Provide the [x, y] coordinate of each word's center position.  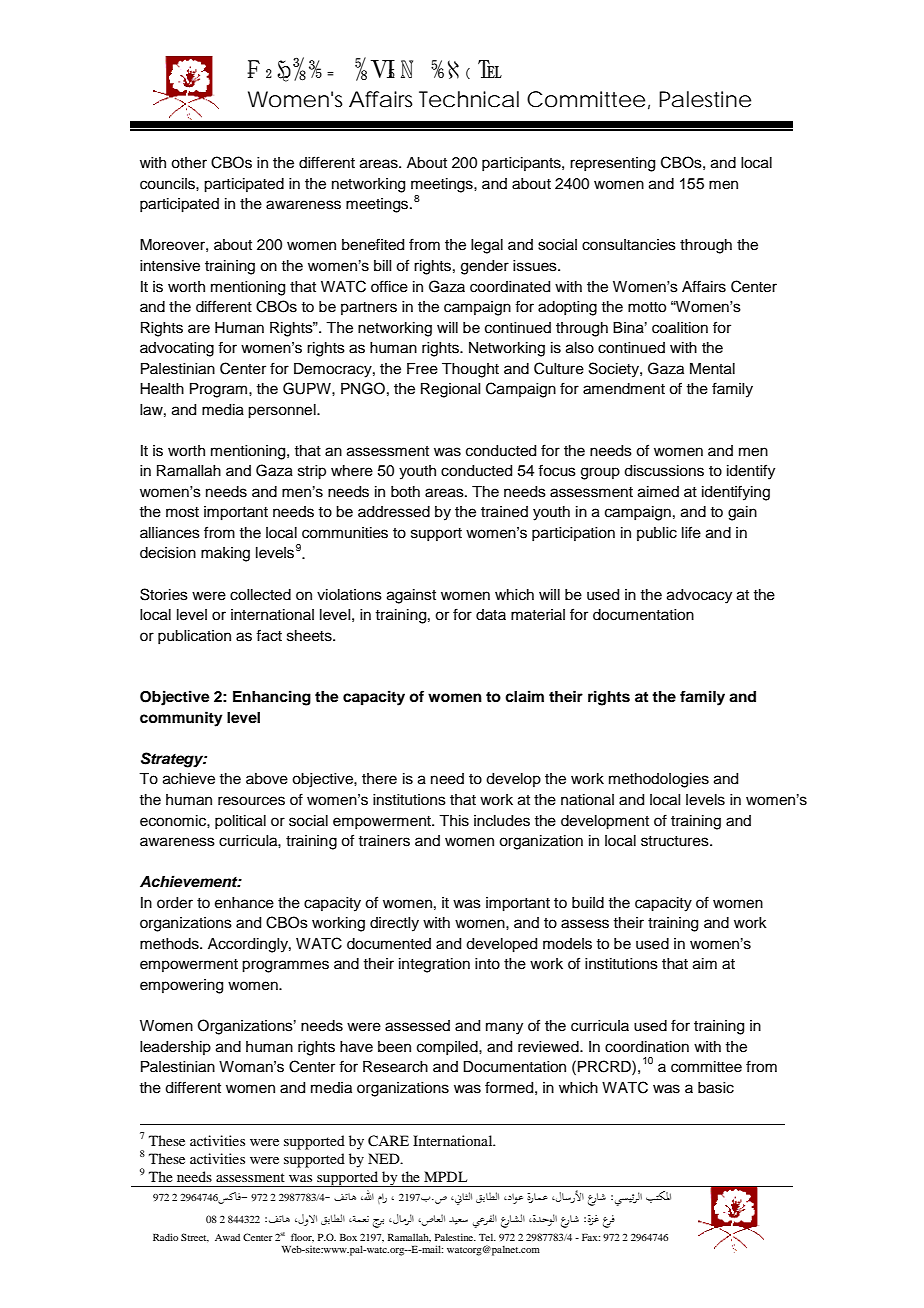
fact [269, 635]
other [189, 163]
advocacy [699, 596]
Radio [165, 1237]
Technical [469, 99]
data [491, 614]
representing [612, 164]
